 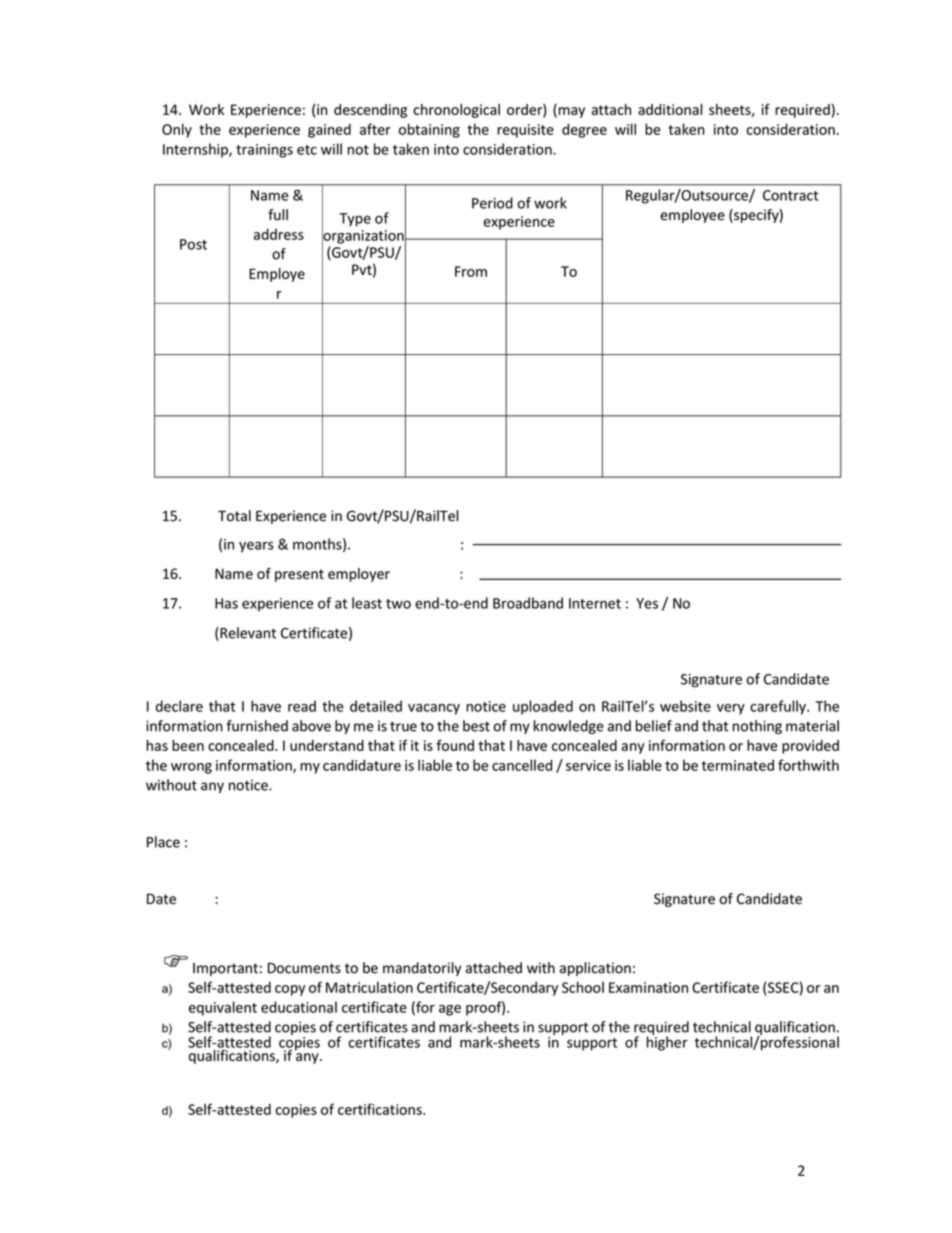 I want to click on trainings, so click(x=264, y=151).
